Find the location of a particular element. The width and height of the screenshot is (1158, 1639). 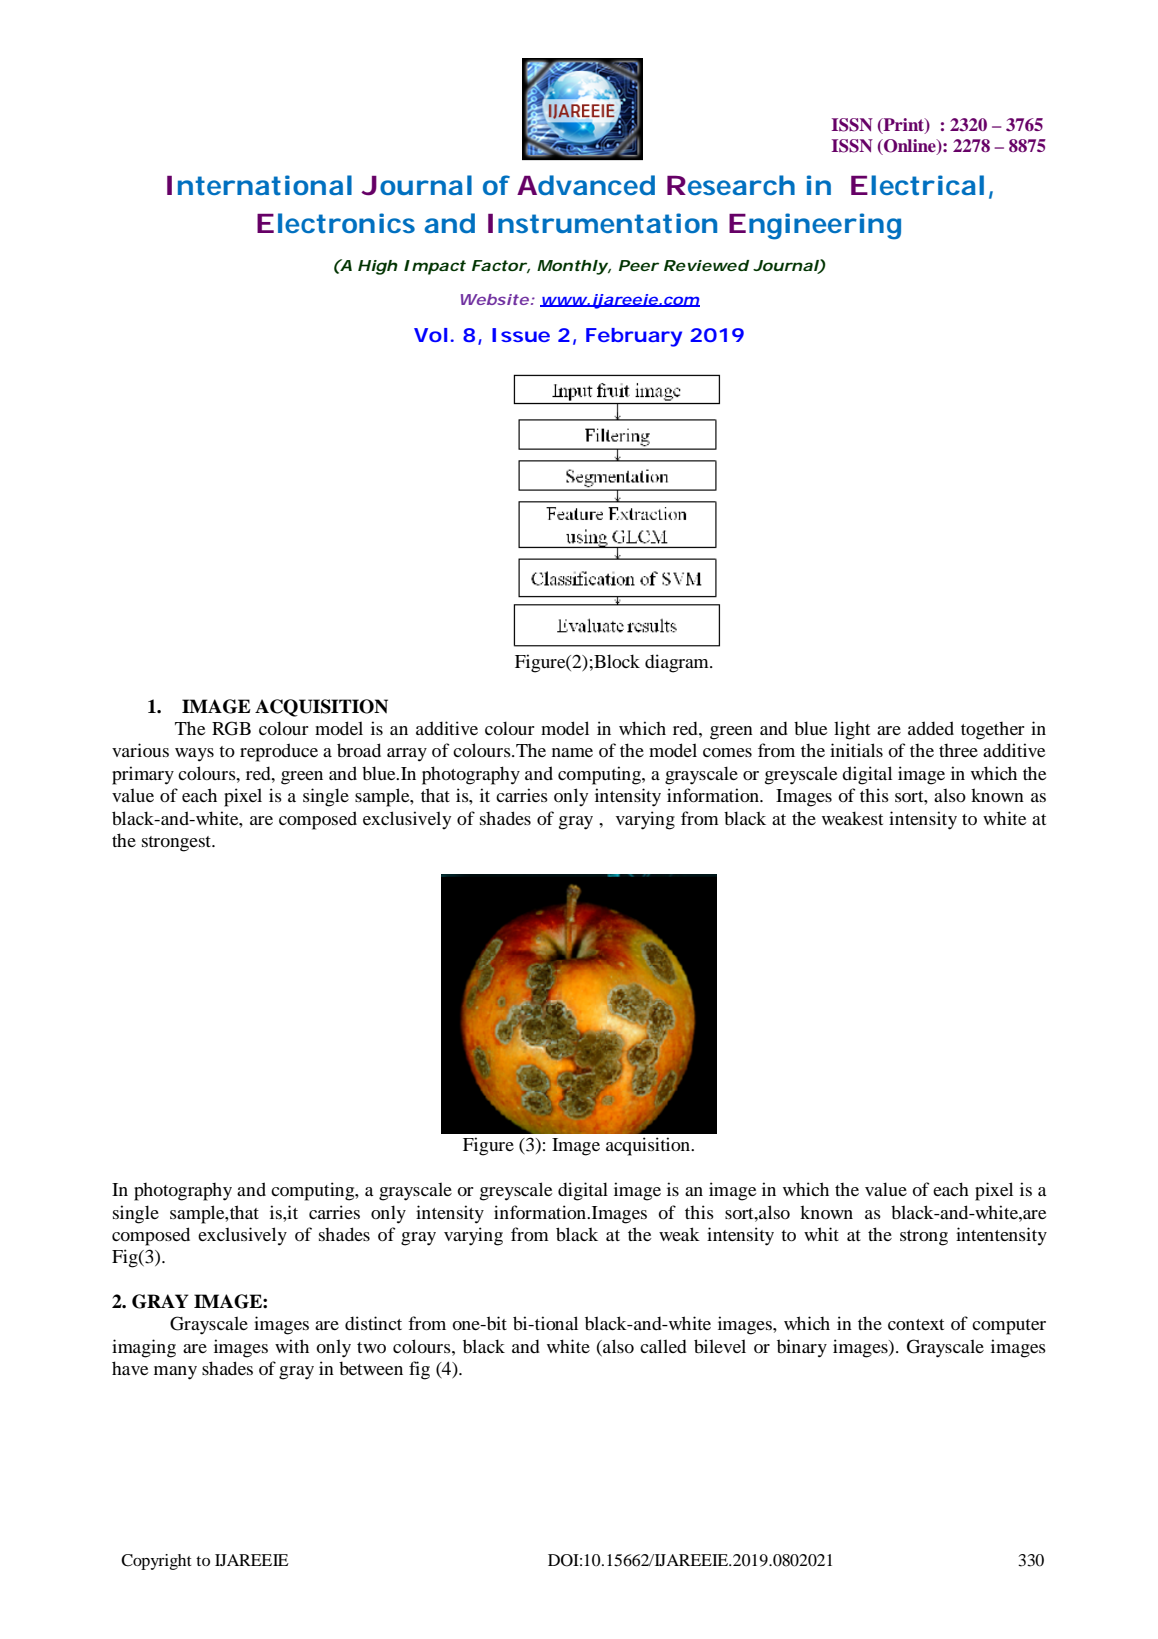

primary is located at coordinates (143, 775).
